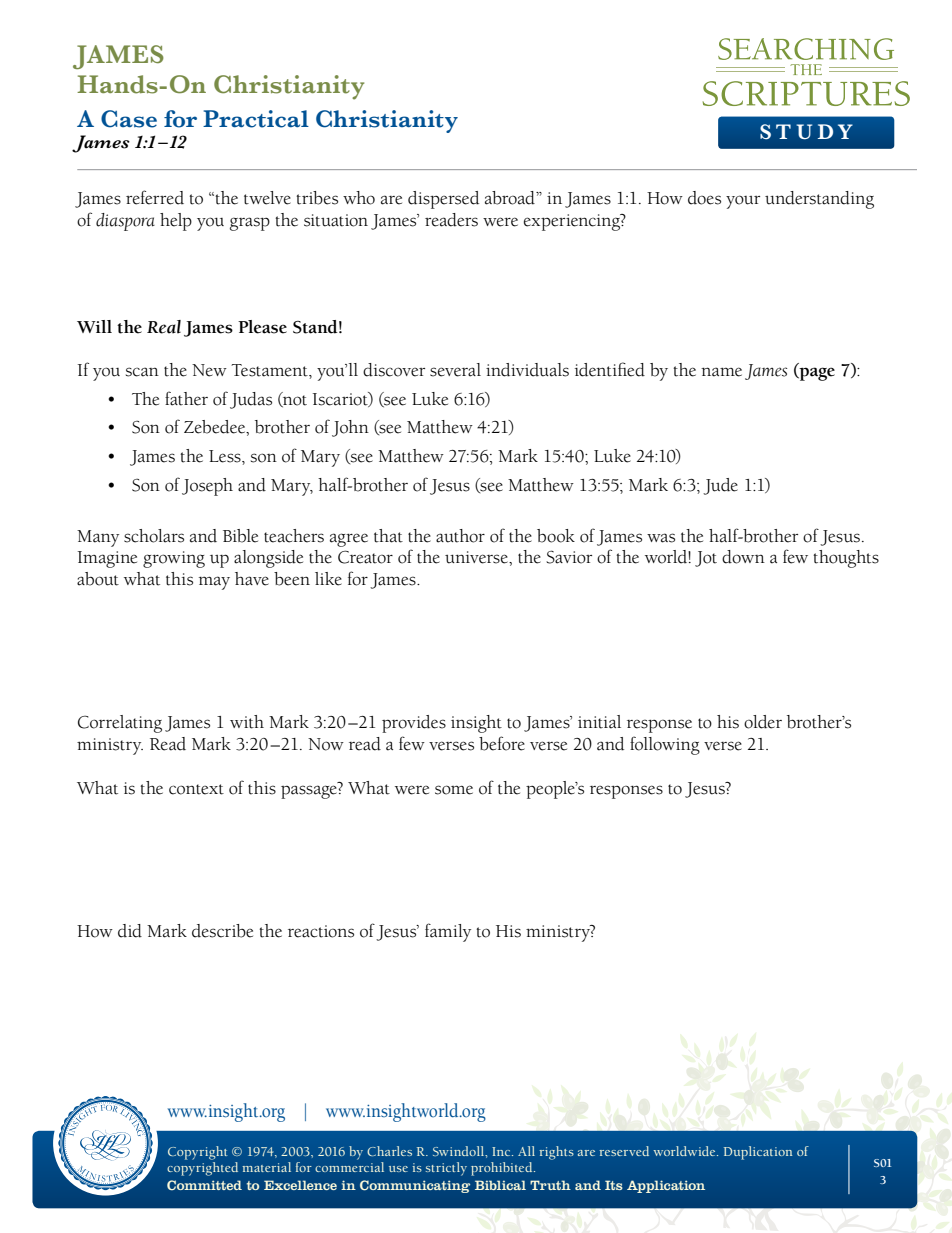 The height and width of the image is (1233, 952). What do you see at coordinates (446, 1169) in the image?
I see `strictly` at bounding box center [446, 1169].
